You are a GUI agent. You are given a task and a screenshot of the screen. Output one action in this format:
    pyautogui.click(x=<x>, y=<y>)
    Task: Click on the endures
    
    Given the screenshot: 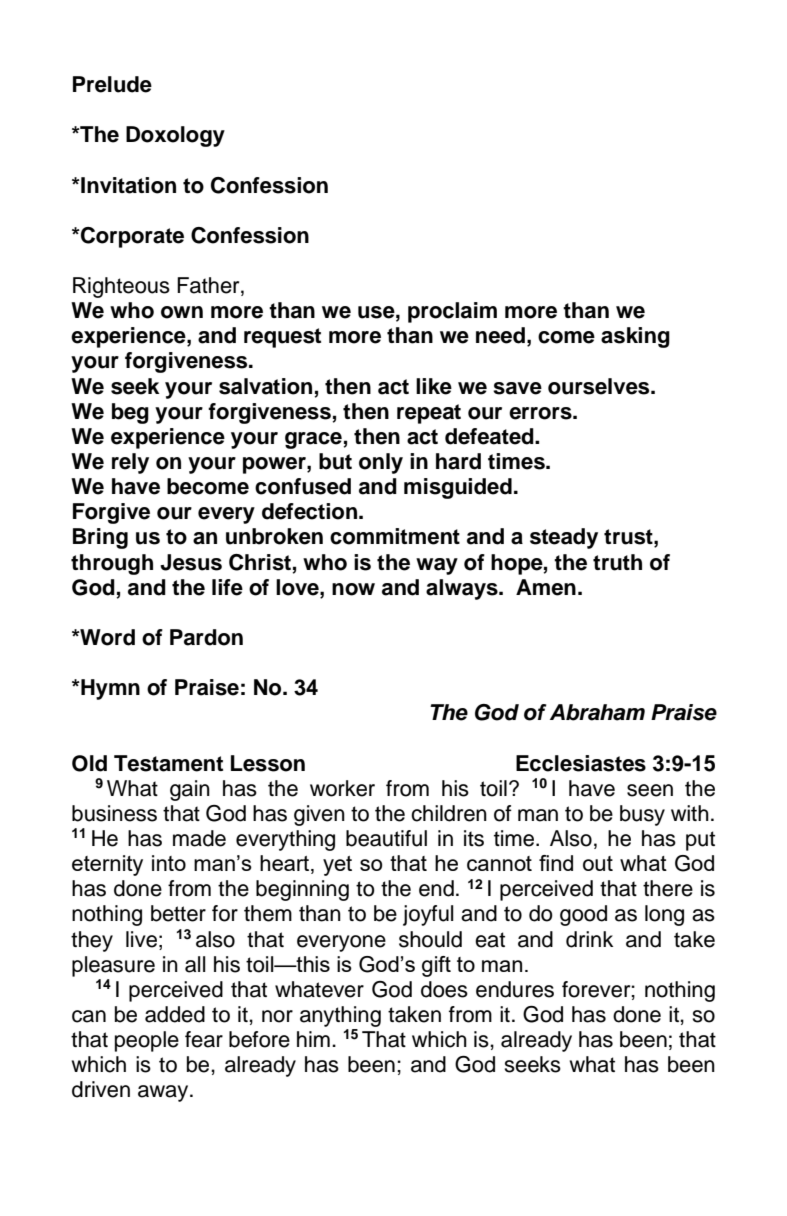 What is the action you would take?
    pyautogui.click(x=515, y=989)
